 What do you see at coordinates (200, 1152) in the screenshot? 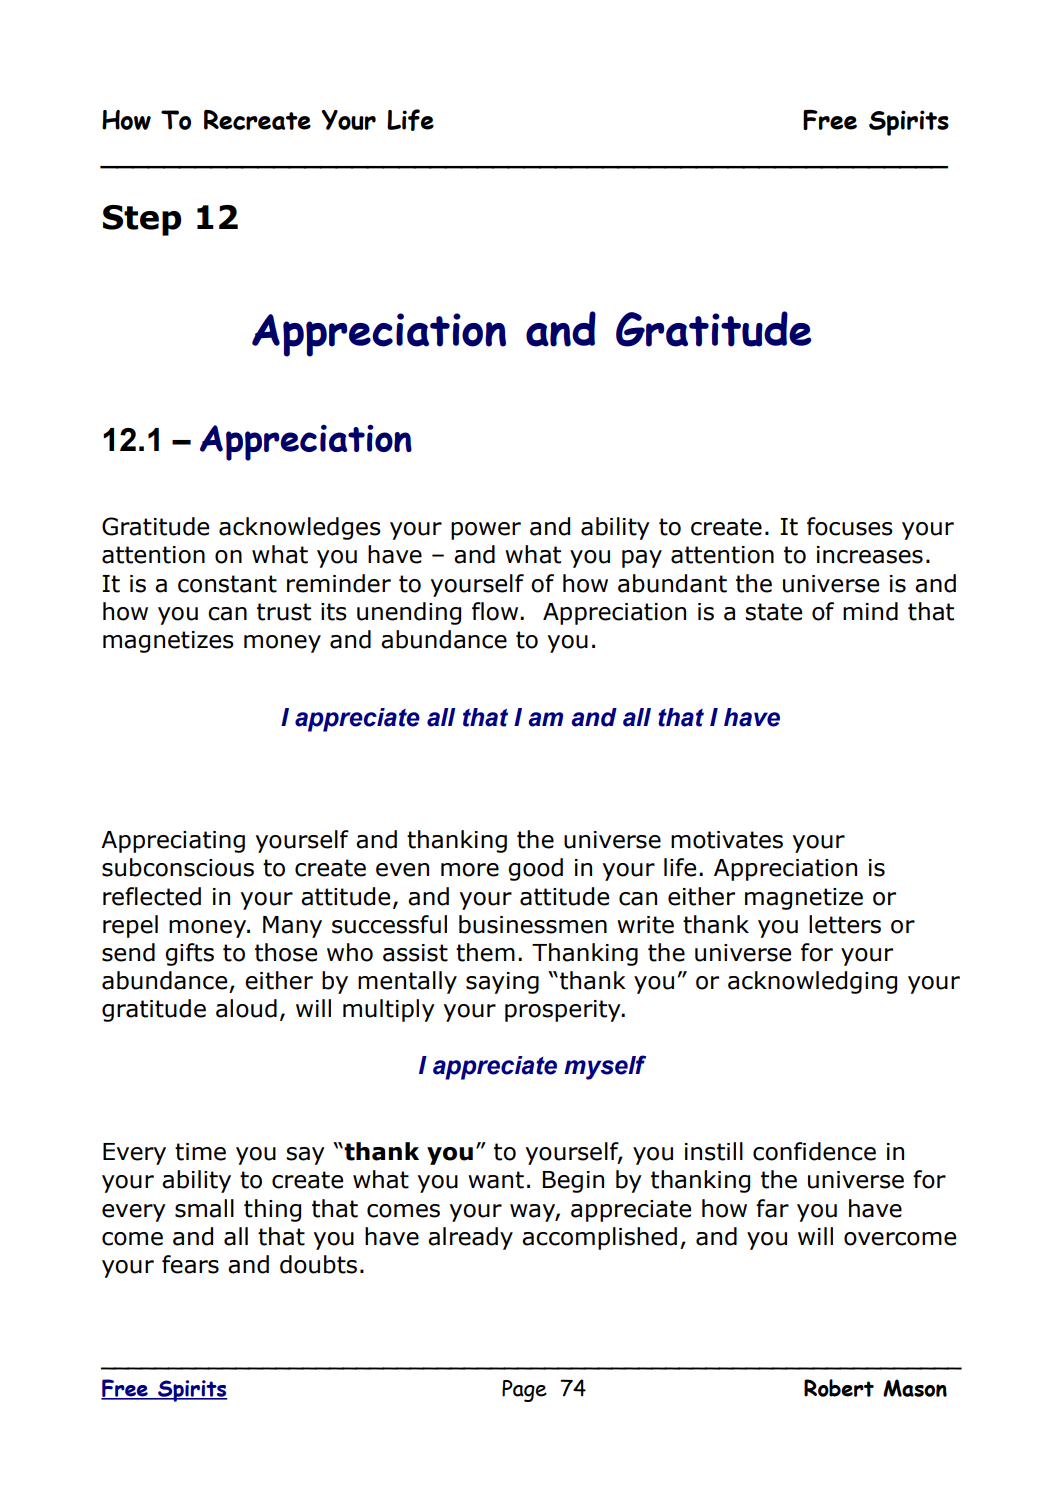
I see `time` at bounding box center [200, 1152].
